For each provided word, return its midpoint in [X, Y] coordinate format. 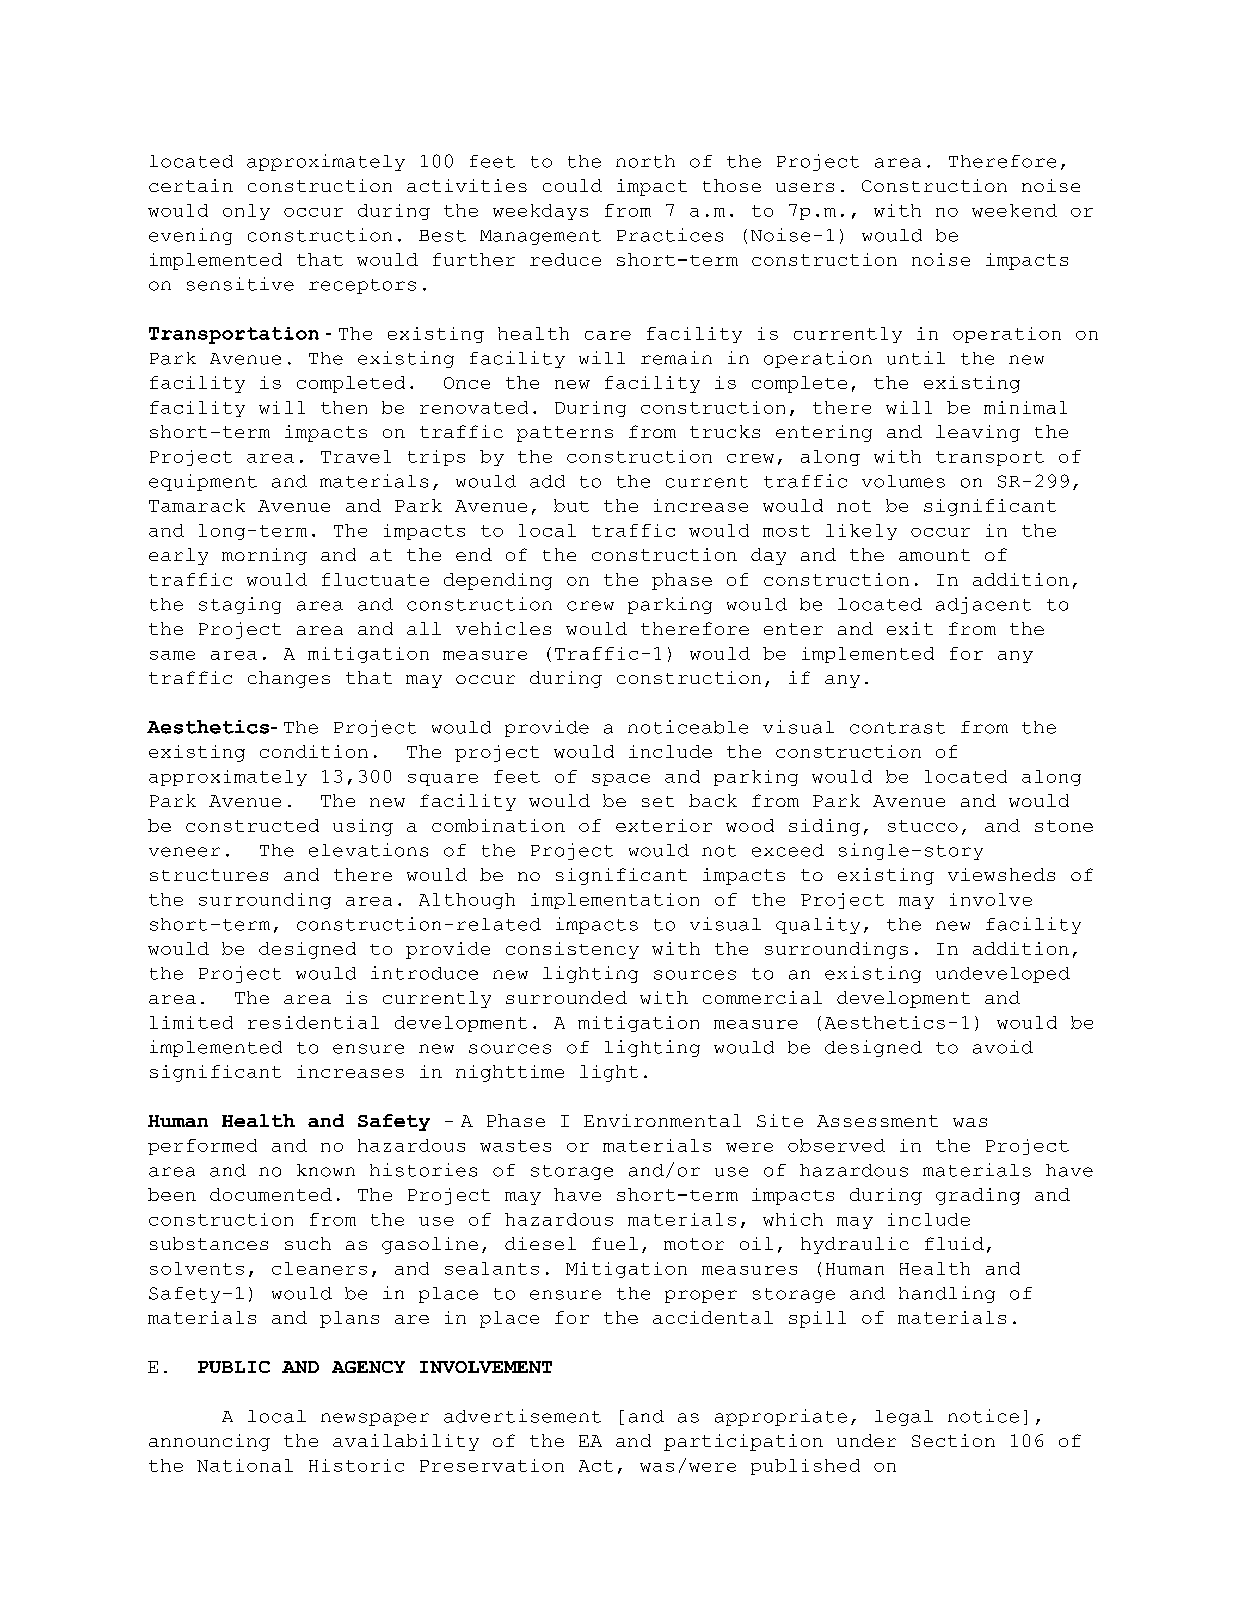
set [658, 801]
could [572, 185]
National [245, 1465]
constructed [252, 825]
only [246, 212]
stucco [923, 826]
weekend [1014, 210]
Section [953, 1440]
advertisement [522, 1416]
